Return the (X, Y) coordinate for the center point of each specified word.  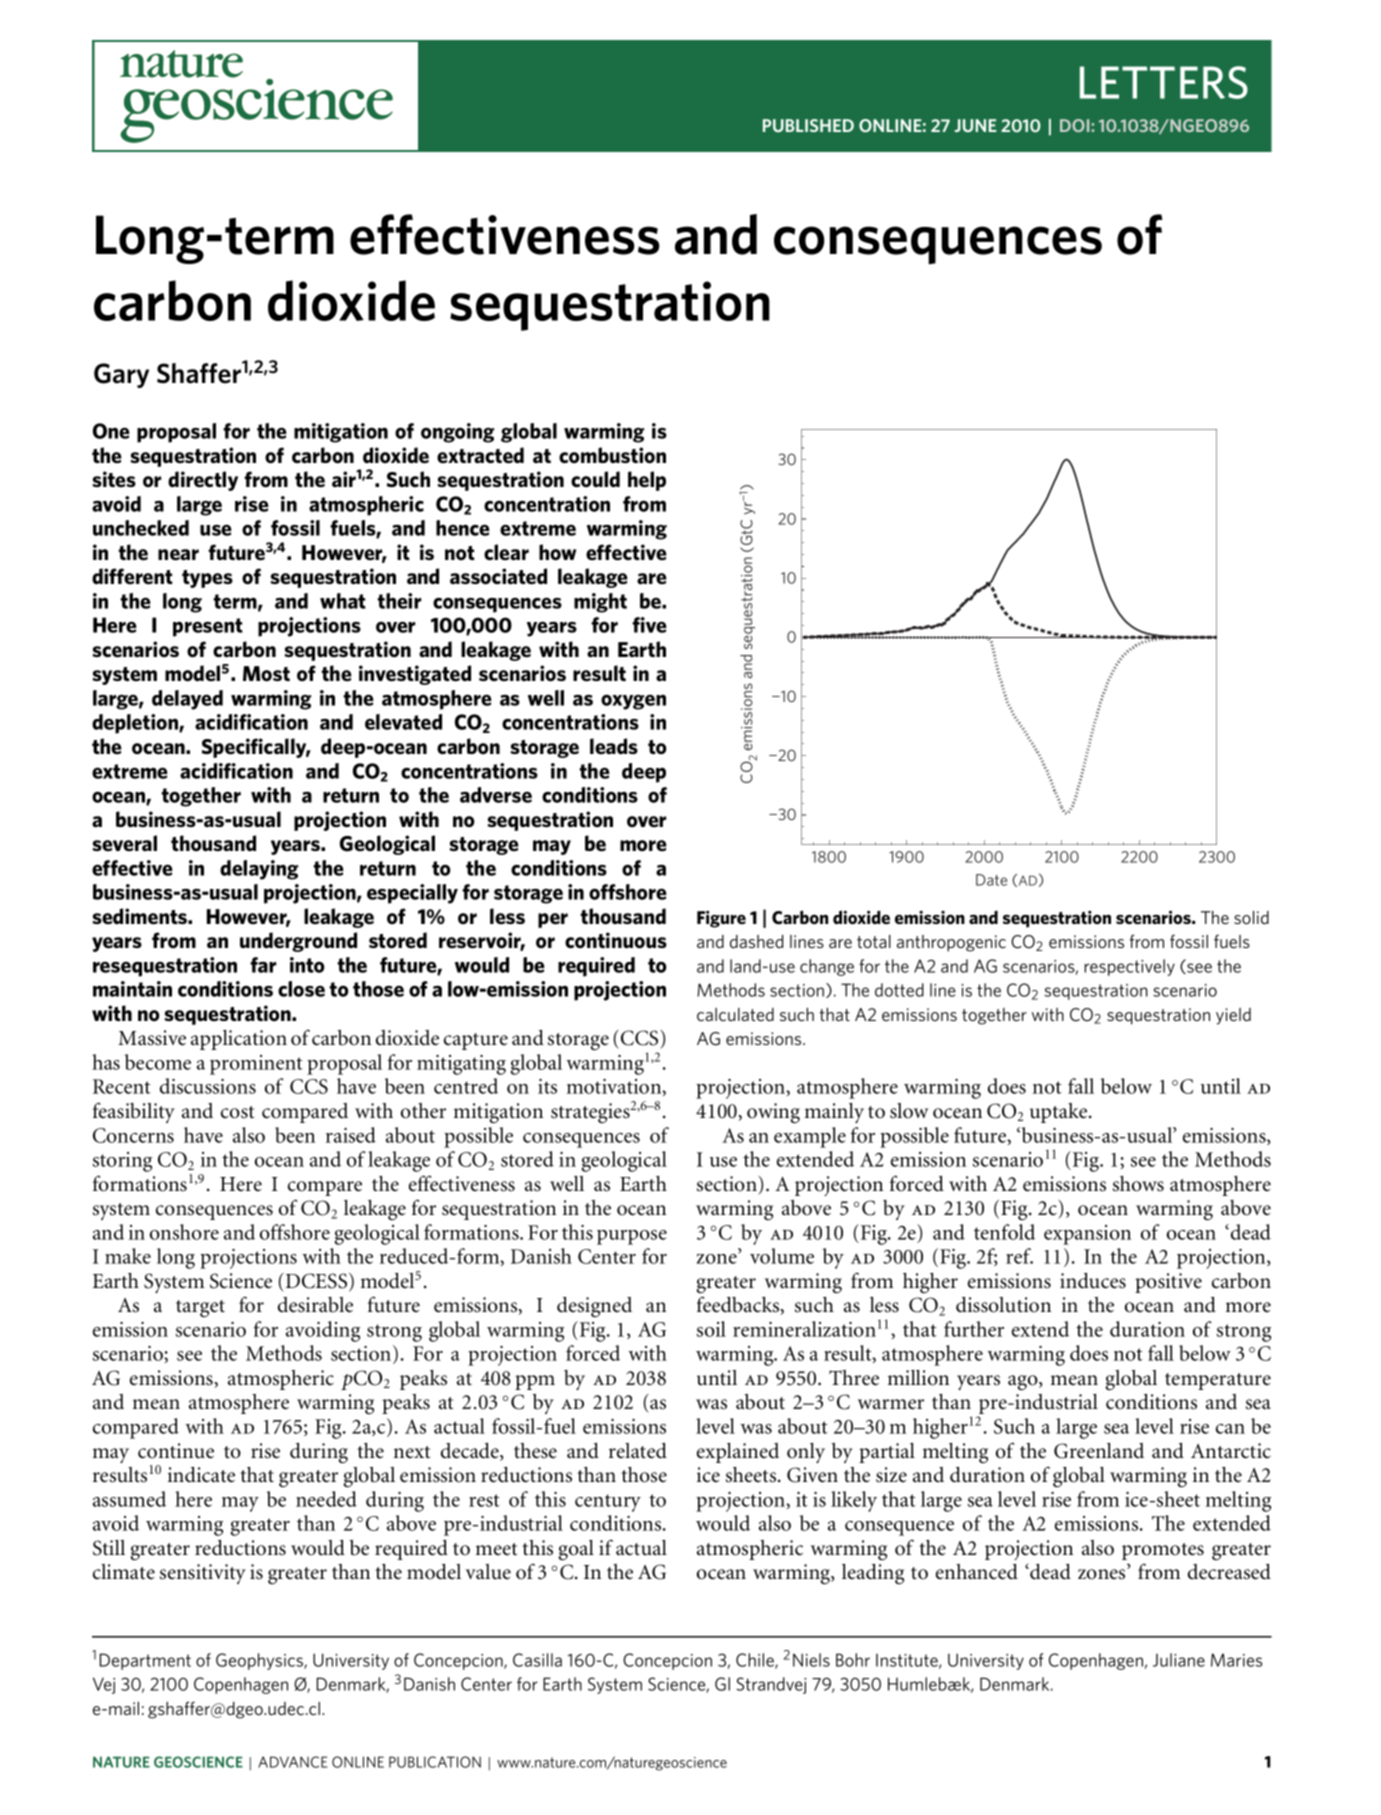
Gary (121, 375)
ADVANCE (292, 1762)
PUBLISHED (808, 125)
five (649, 625)
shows (1138, 1184)
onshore (184, 1232)
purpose (632, 1237)
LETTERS (1164, 82)
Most (266, 674)
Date (991, 880)
